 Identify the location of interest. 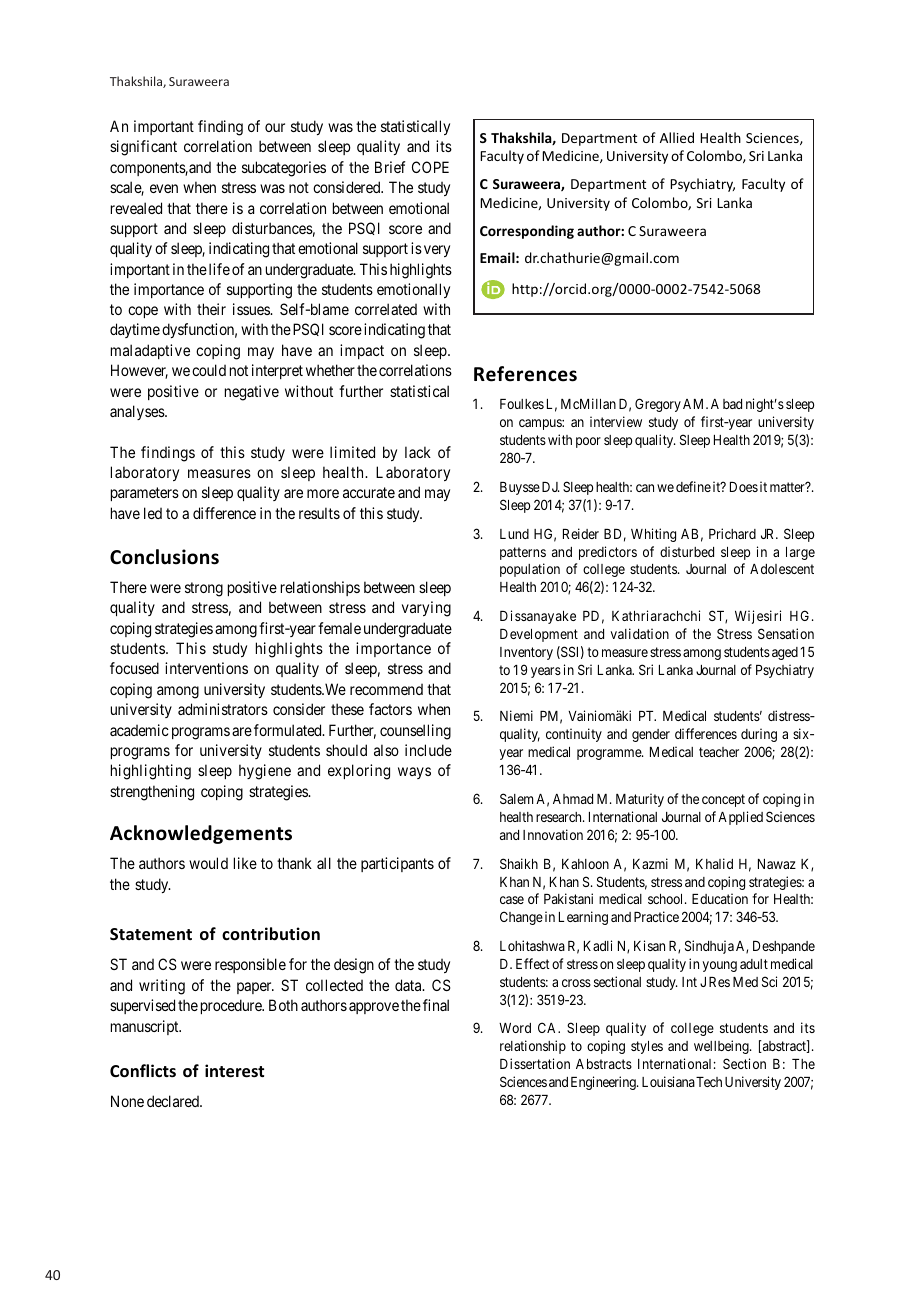
(234, 1071).
